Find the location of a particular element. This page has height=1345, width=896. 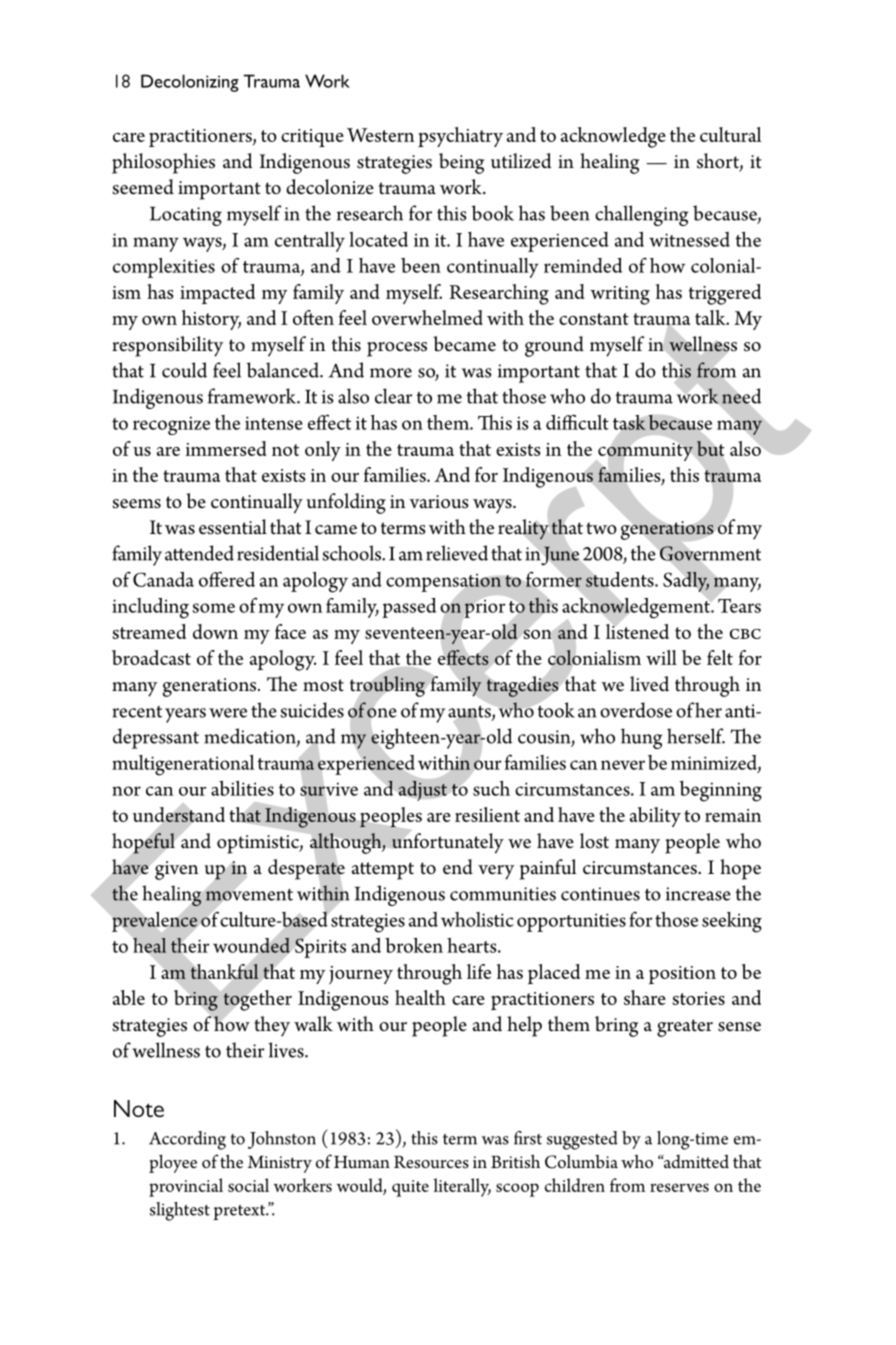

short is located at coordinates (719, 162).
